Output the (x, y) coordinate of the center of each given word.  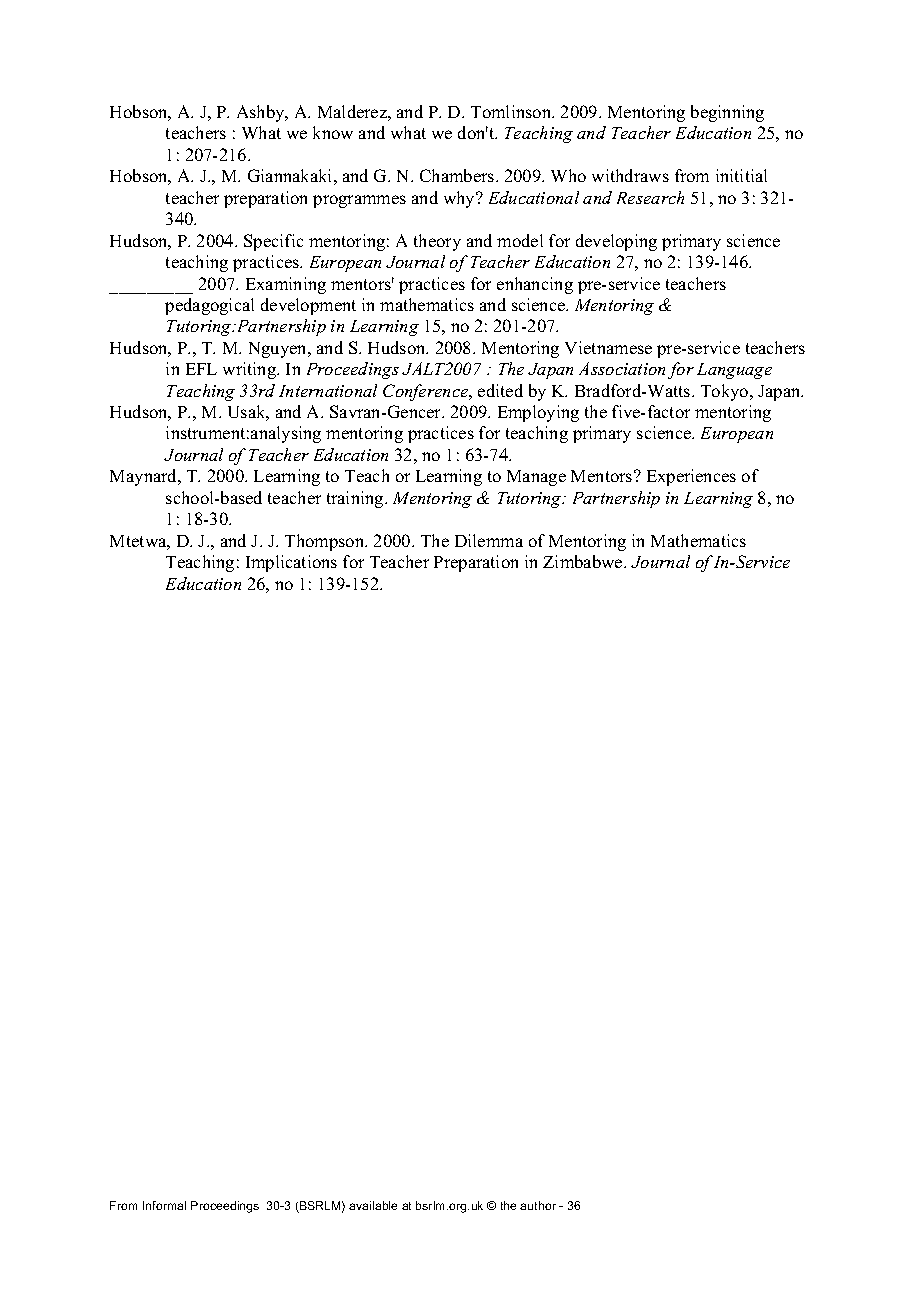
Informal (164, 1205)
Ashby (262, 113)
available (373, 1205)
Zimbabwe (584, 561)
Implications (291, 563)
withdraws (630, 175)
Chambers (458, 175)
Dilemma (489, 540)
